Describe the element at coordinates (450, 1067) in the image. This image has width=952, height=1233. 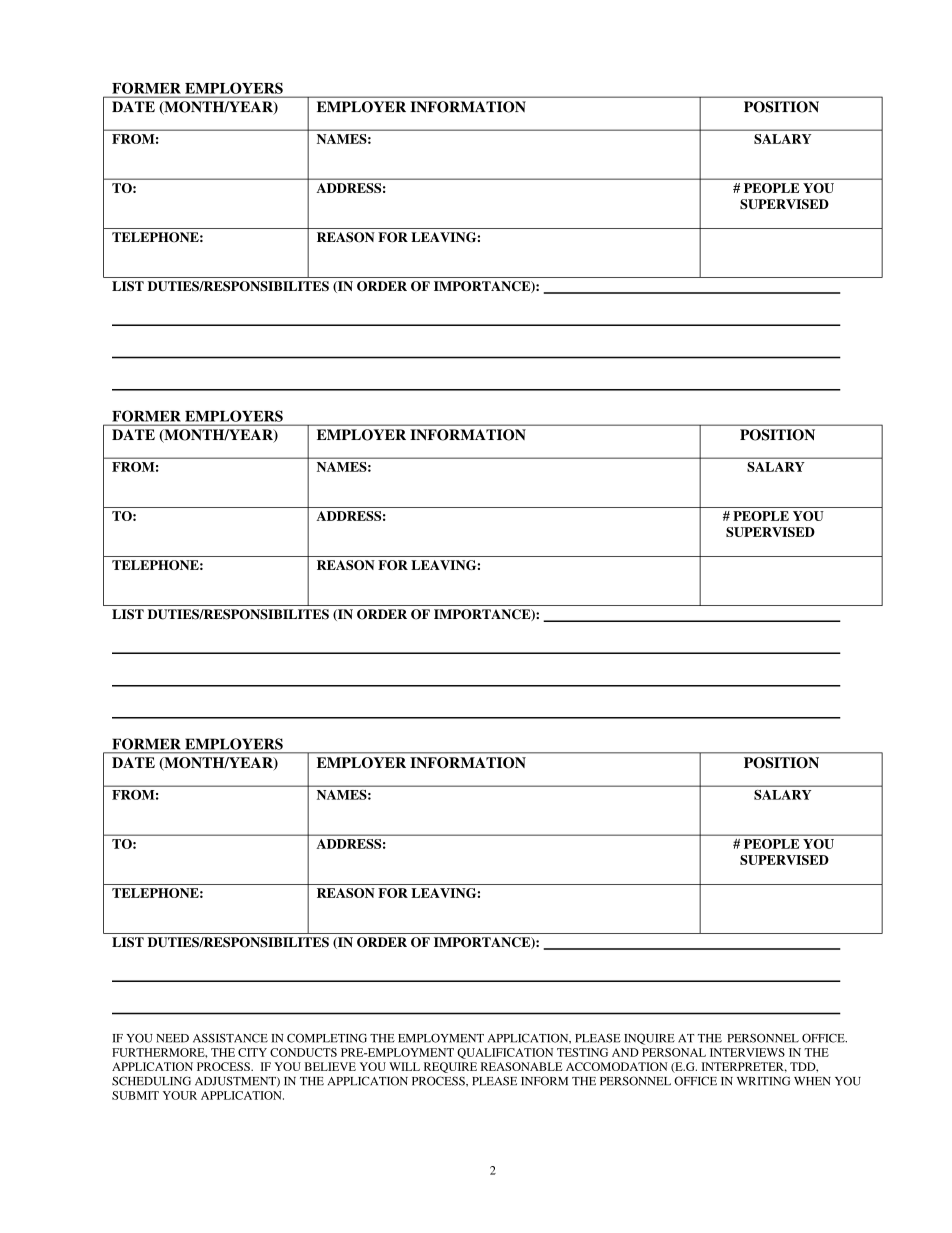
I see `REQUIRE` at that location.
